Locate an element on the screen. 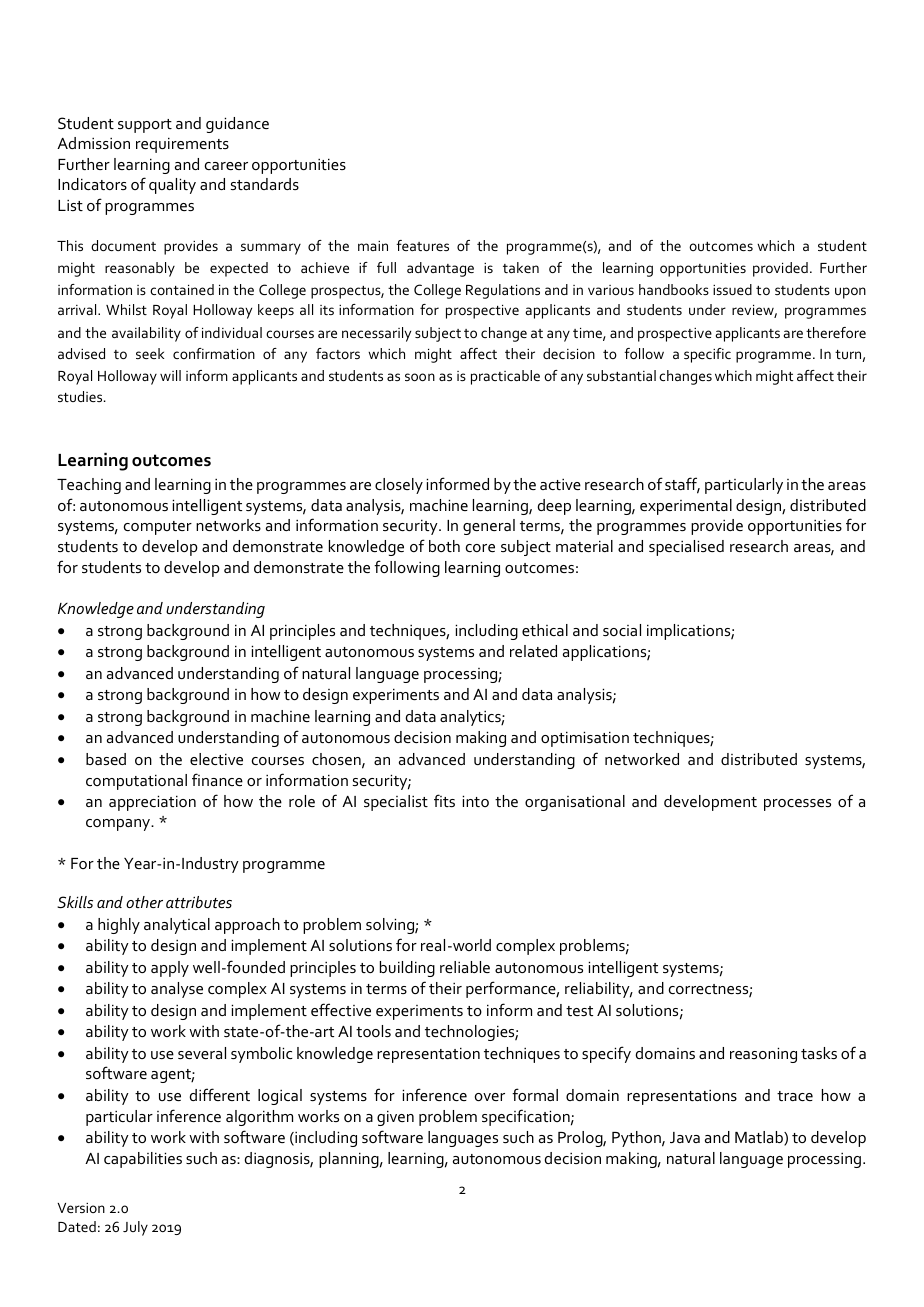  experimental is located at coordinates (686, 507).
